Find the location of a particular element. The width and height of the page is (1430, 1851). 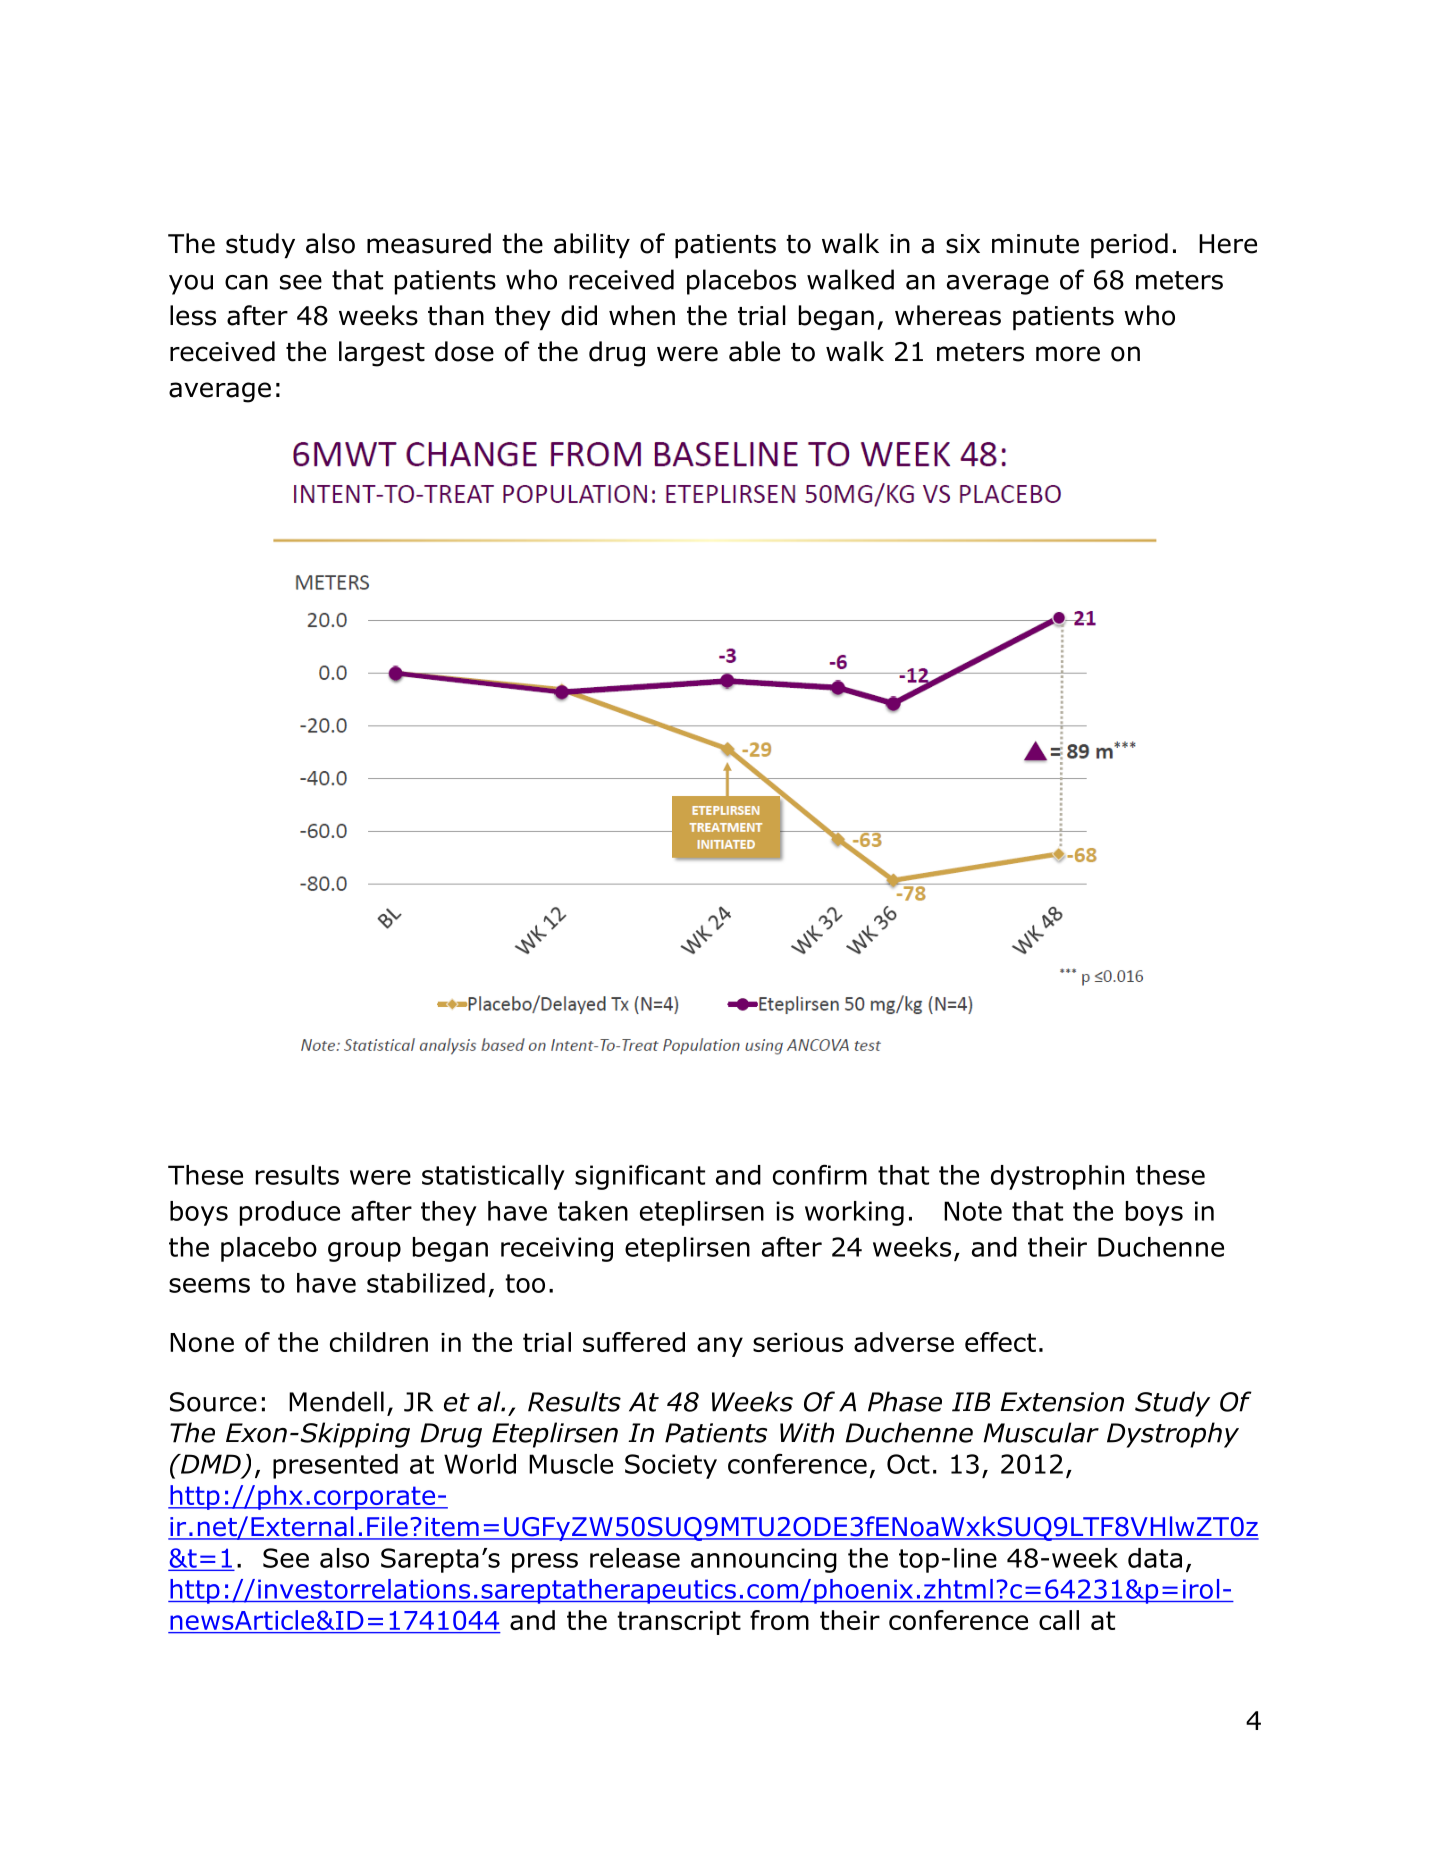

produce is located at coordinates (290, 1213).
